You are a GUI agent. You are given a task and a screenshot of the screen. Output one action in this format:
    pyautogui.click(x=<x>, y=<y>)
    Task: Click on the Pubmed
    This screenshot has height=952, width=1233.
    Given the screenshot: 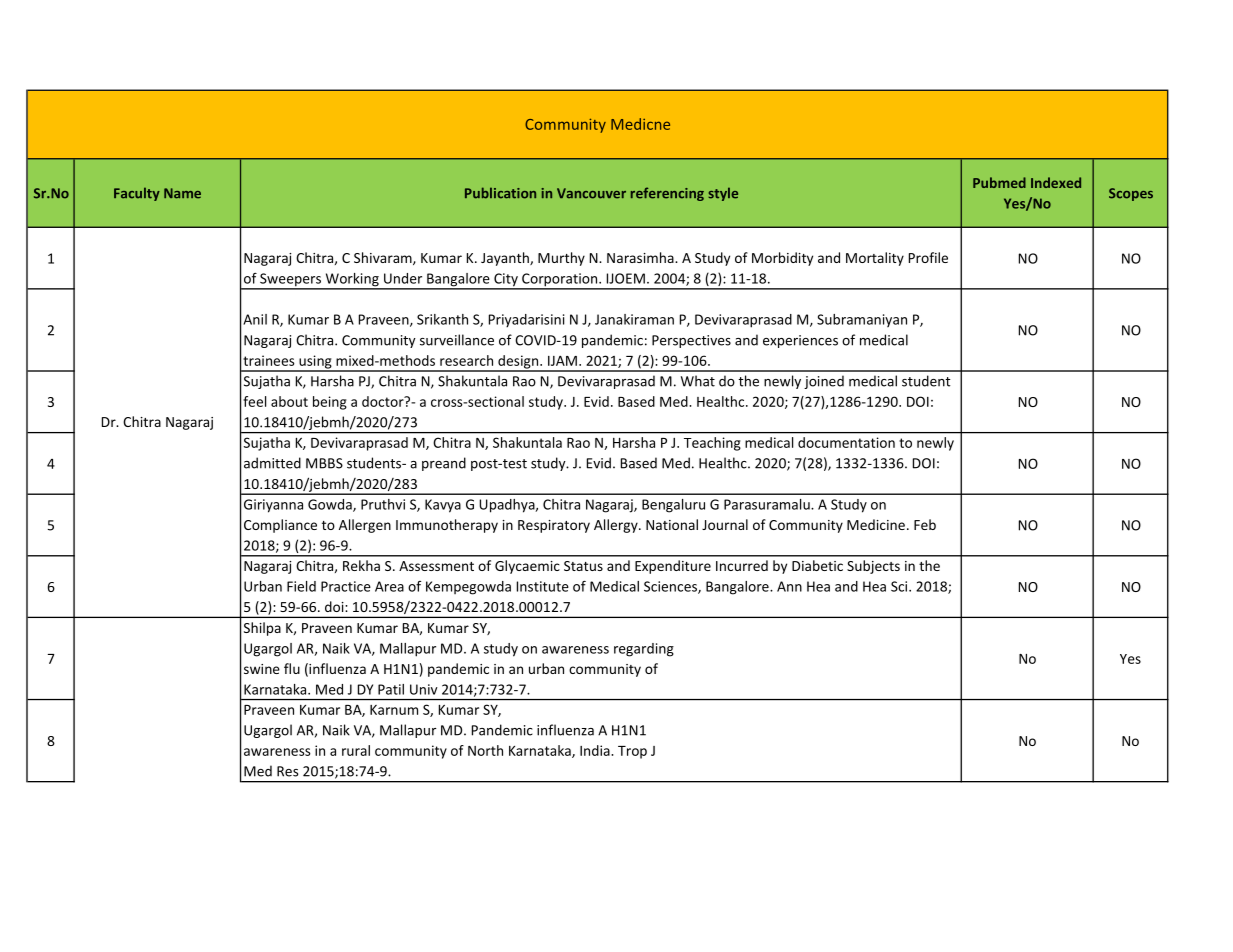 What is the action you would take?
    pyautogui.click(x=999, y=182)
